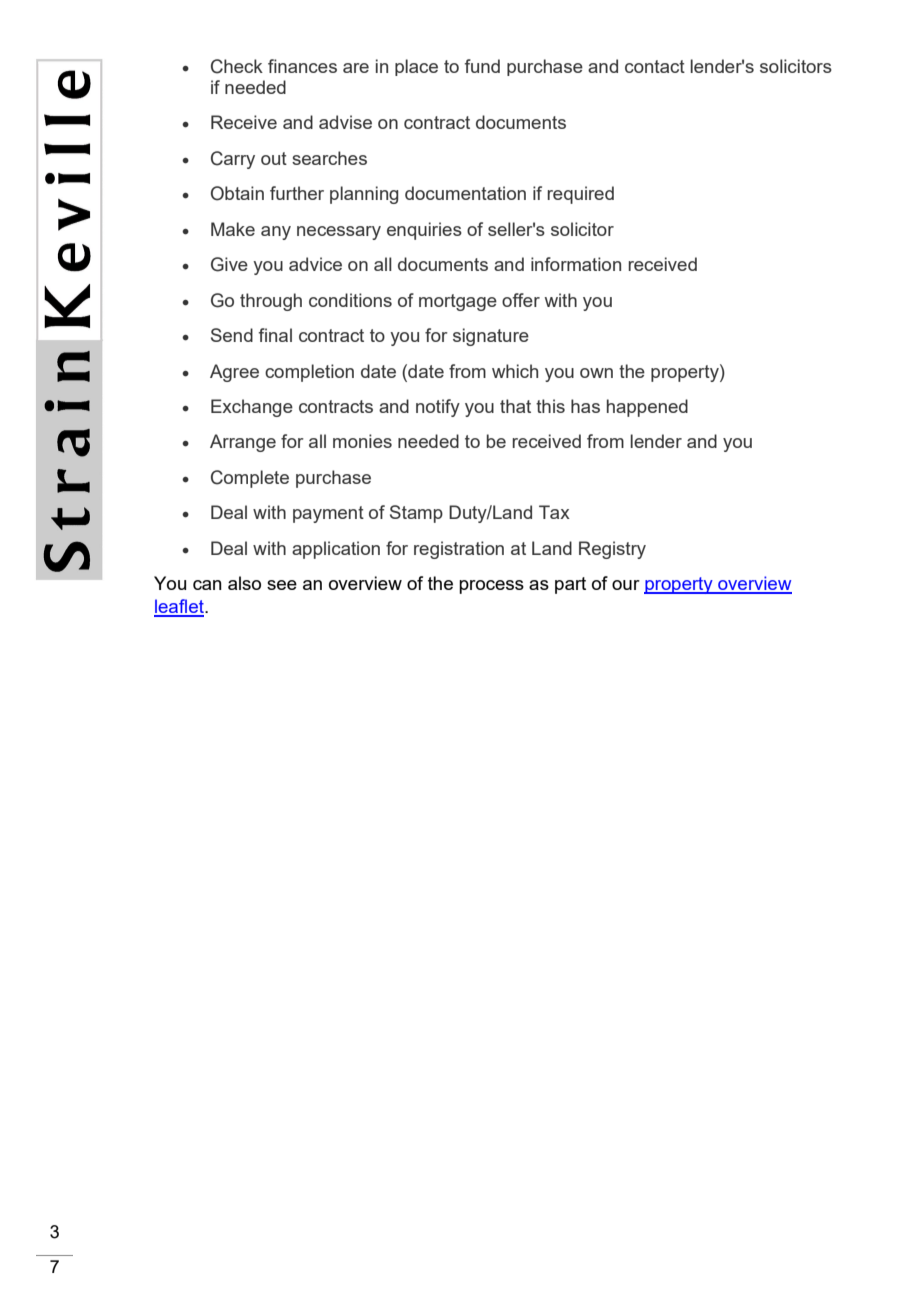  I want to click on Check, so click(237, 66).
